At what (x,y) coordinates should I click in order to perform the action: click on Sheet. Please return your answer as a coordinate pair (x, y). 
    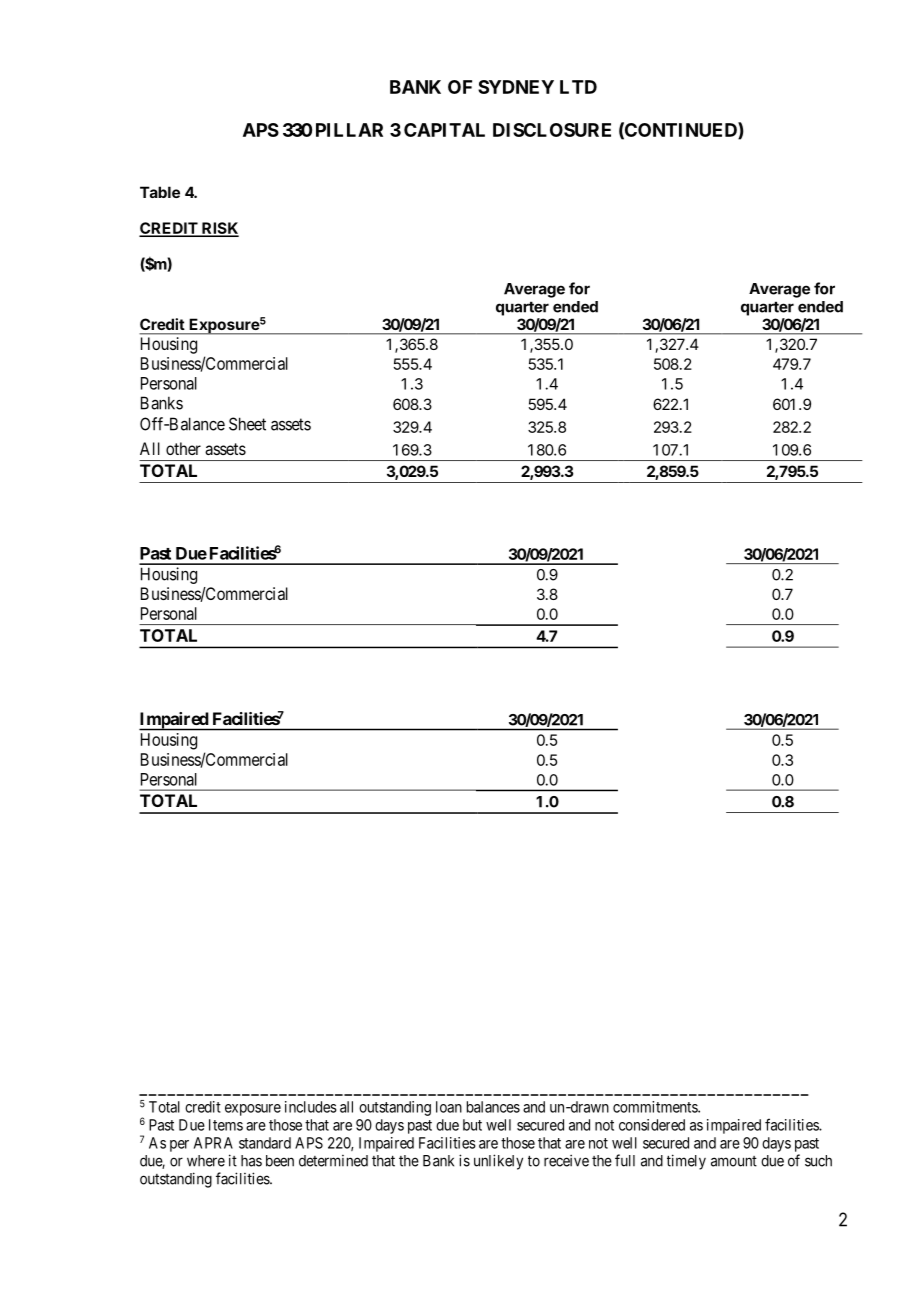
    Looking at the image, I should click on (247, 424).
